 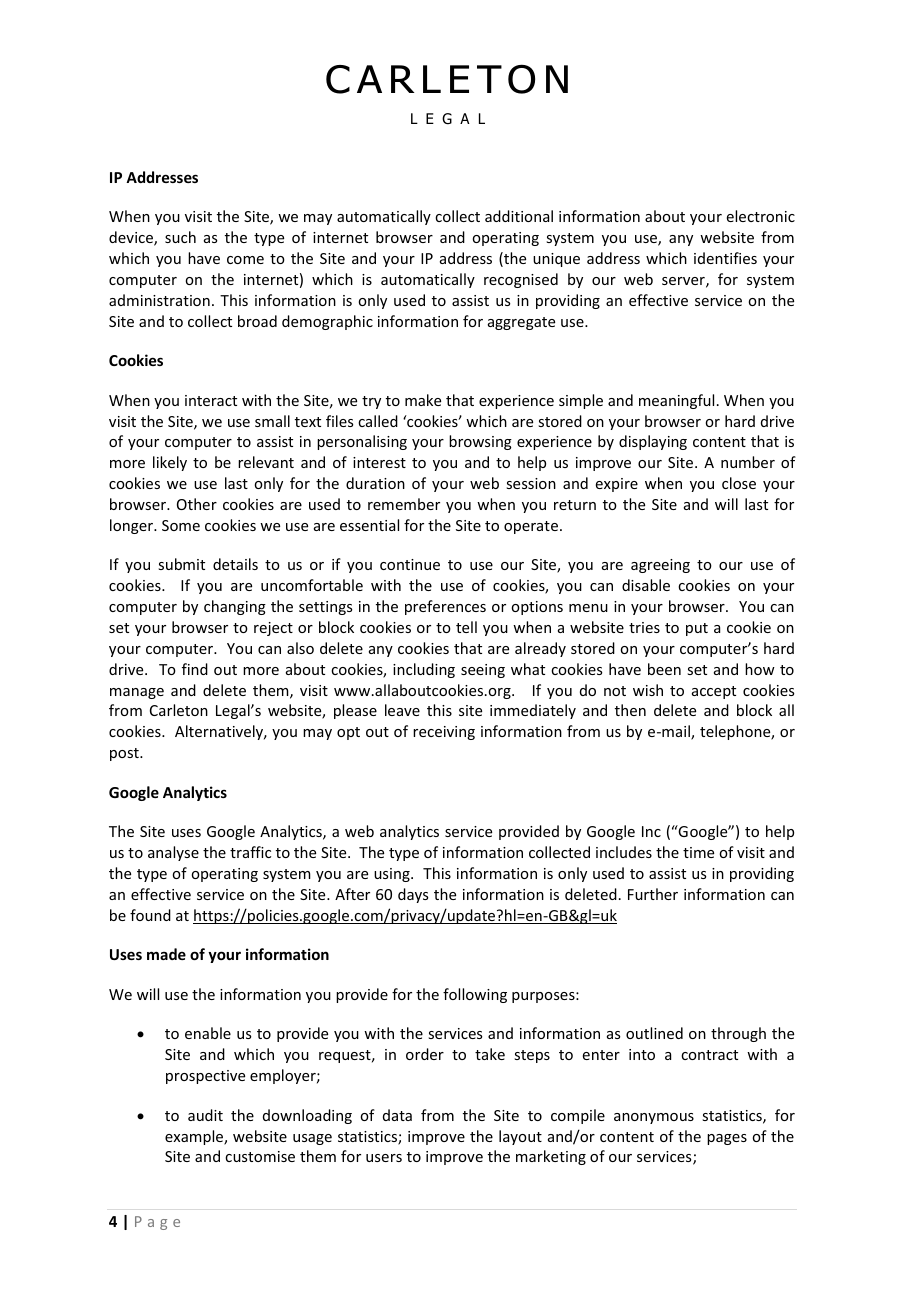 I want to click on identifies, so click(x=725, y=258).
